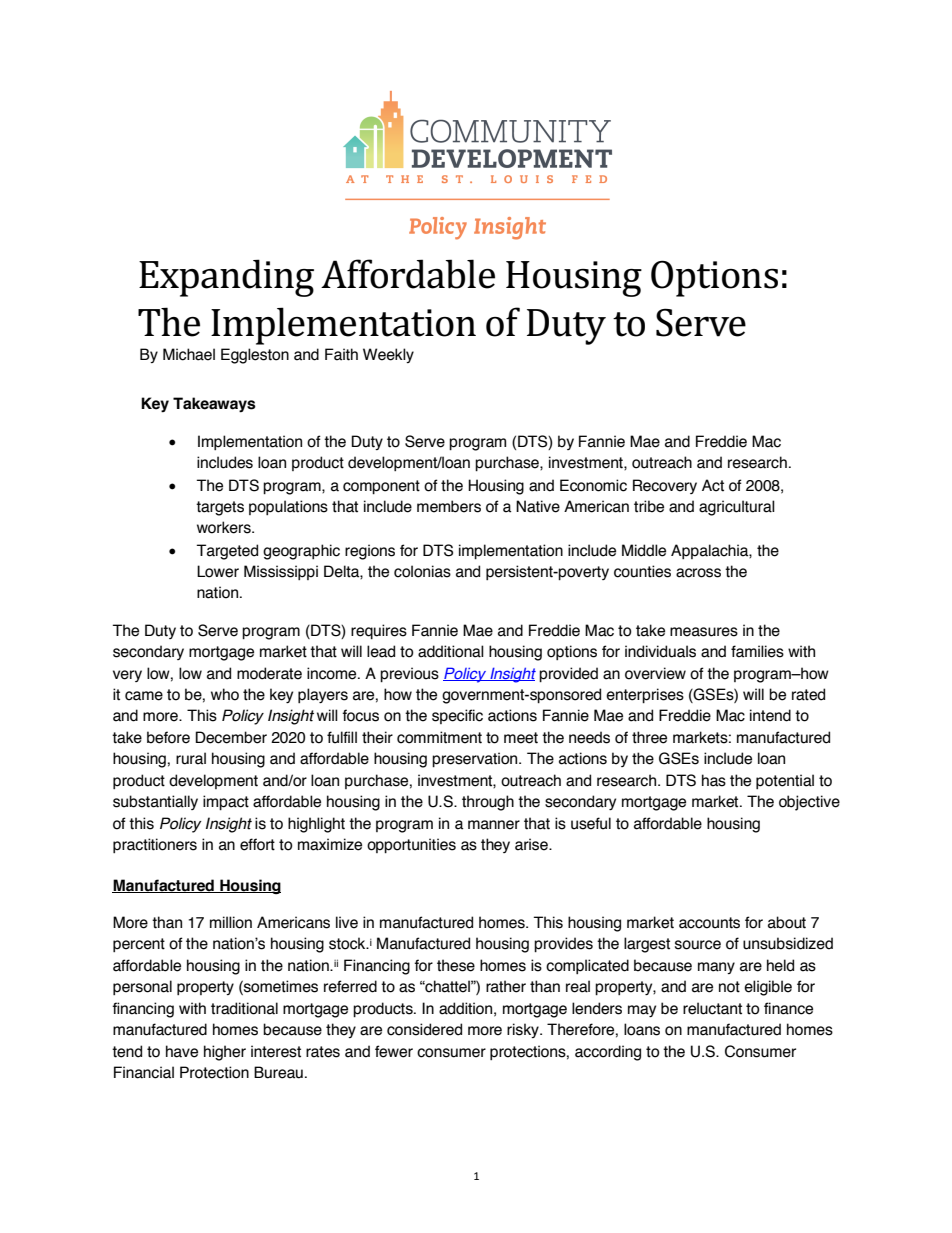 This screenshot has height=1233, width=952. Describe the element at coordinates (593, 485) in the screenshot. I see `Economic` at that location.
